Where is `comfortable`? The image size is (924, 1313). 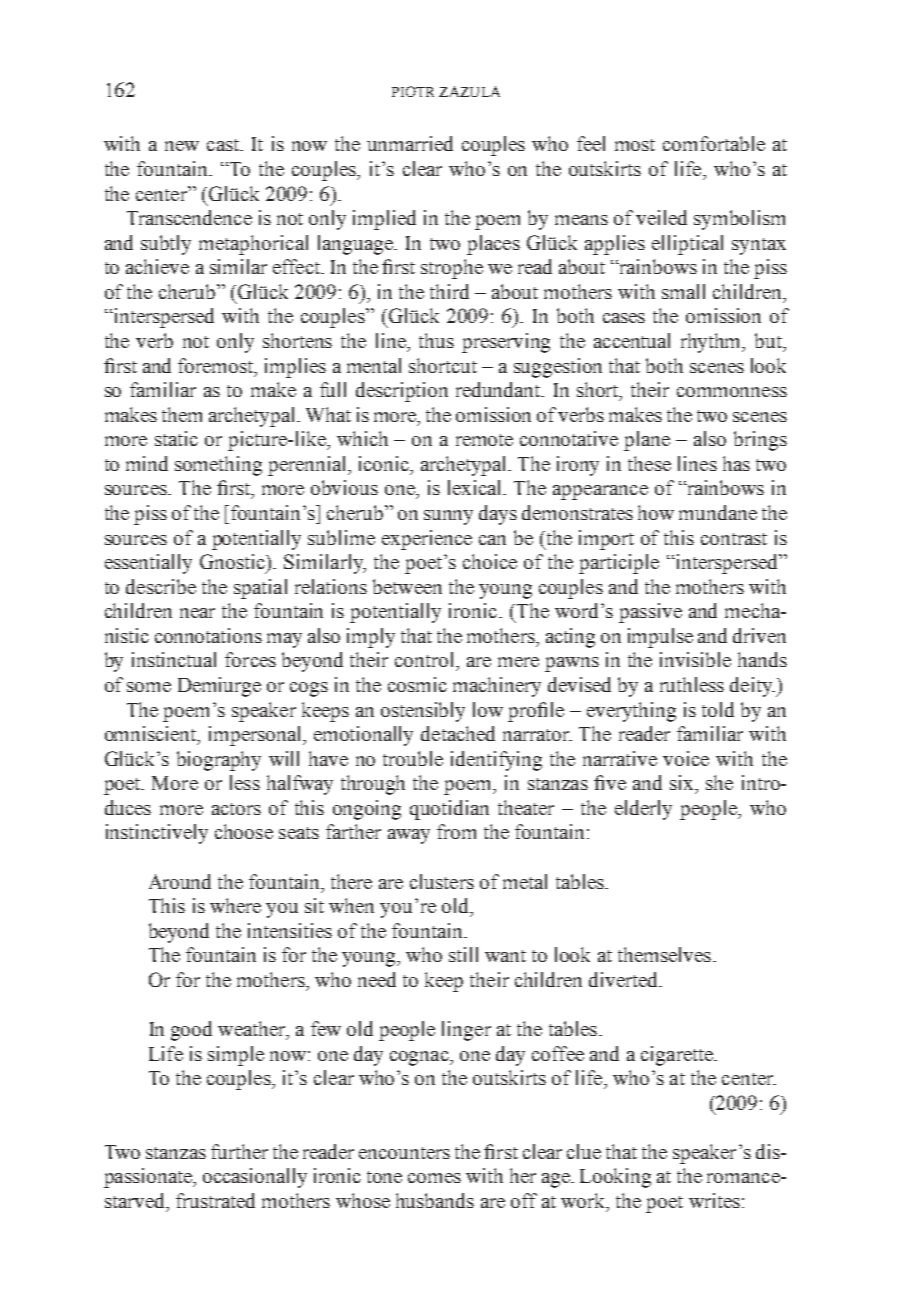 comfortable is located at coordinates (714, 143).
